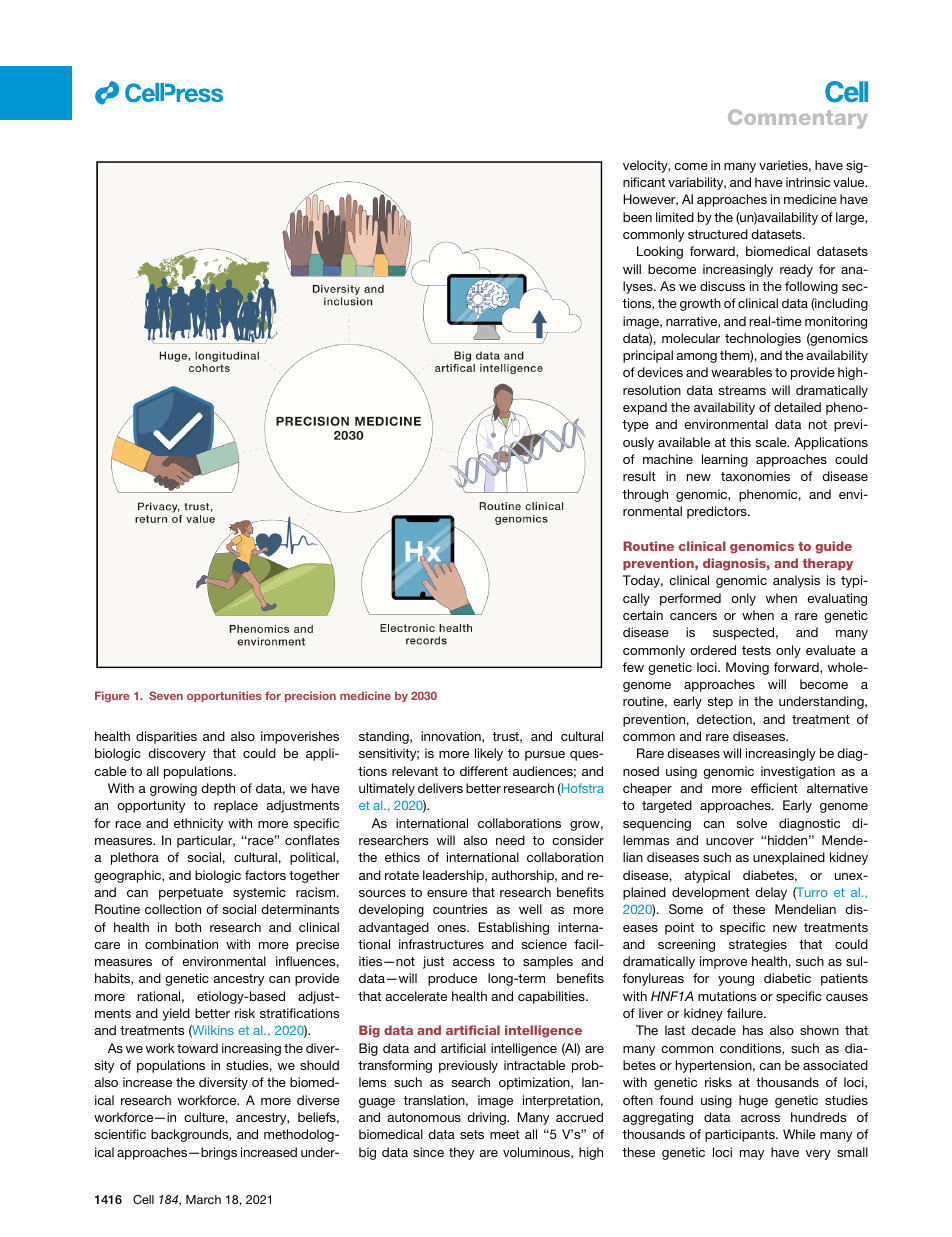 Image resolution: width=952 pixels, height=1237 pixels. Describe the element at coordinates (166, 695) in the document. I see `Seven` at that location.
